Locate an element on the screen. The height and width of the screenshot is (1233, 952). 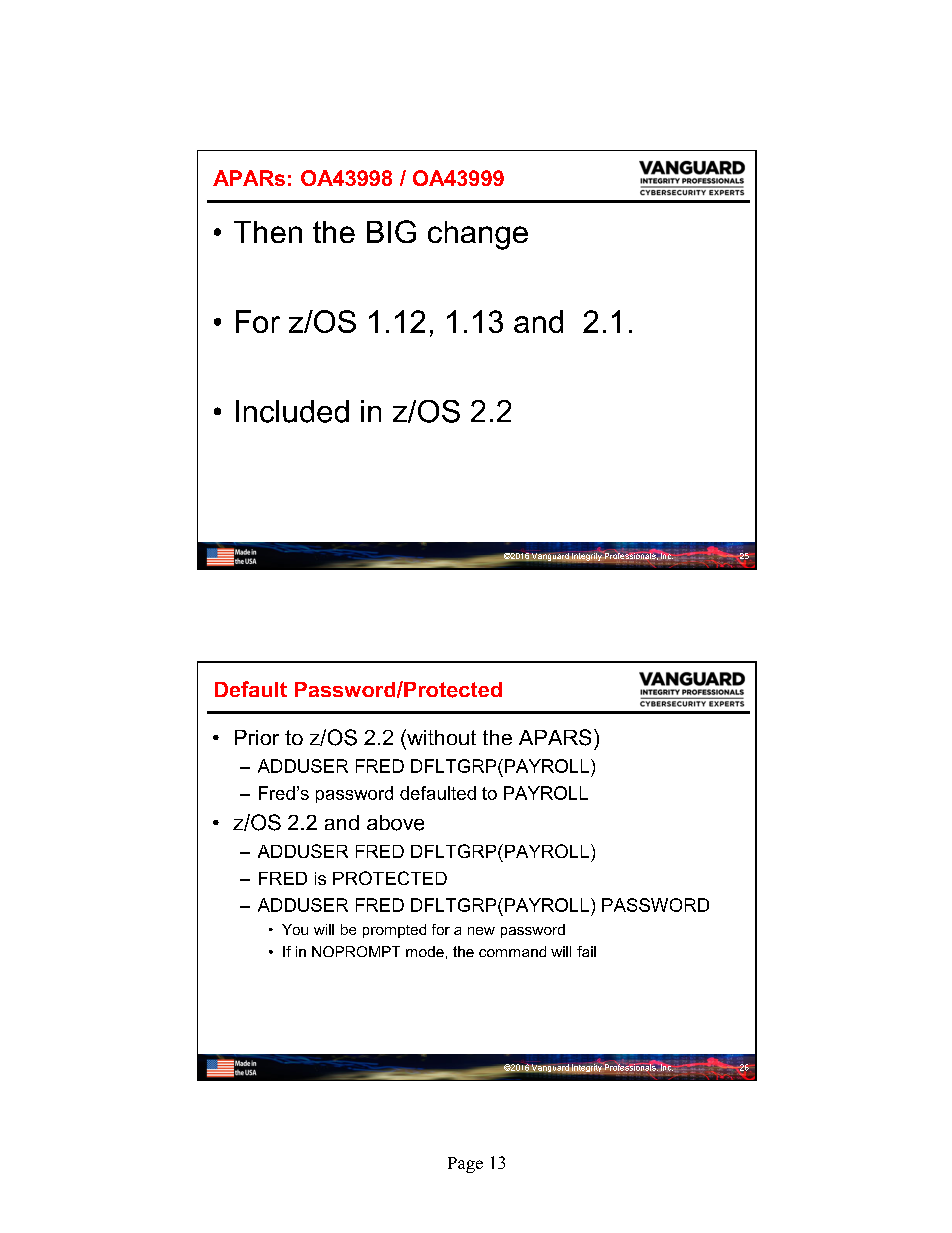
change is located at coordinates (478, 235).
